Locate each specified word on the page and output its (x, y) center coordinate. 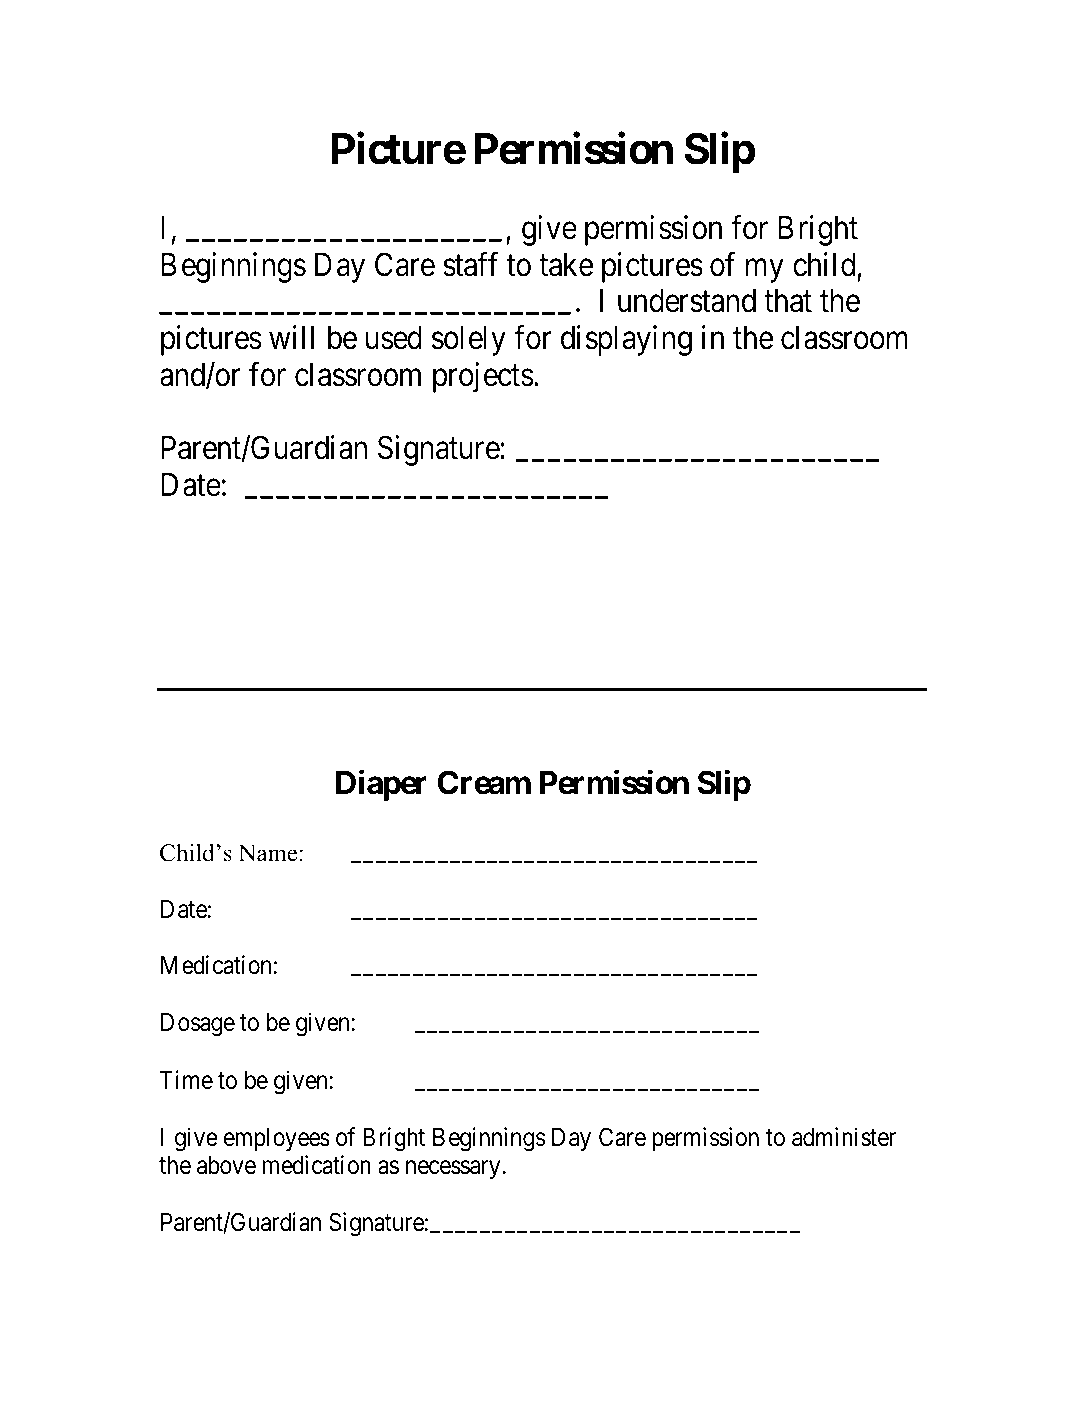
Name (267, 853)
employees (277, 1139)
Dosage (198, 1025)
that (788, 301)
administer (844, 1137)
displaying (626, 340)
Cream (484, 782)
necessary (453, 1170)
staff (470, 264)
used (394, 337)
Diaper (381, 785)
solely (469, 340)
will (291, 337)
